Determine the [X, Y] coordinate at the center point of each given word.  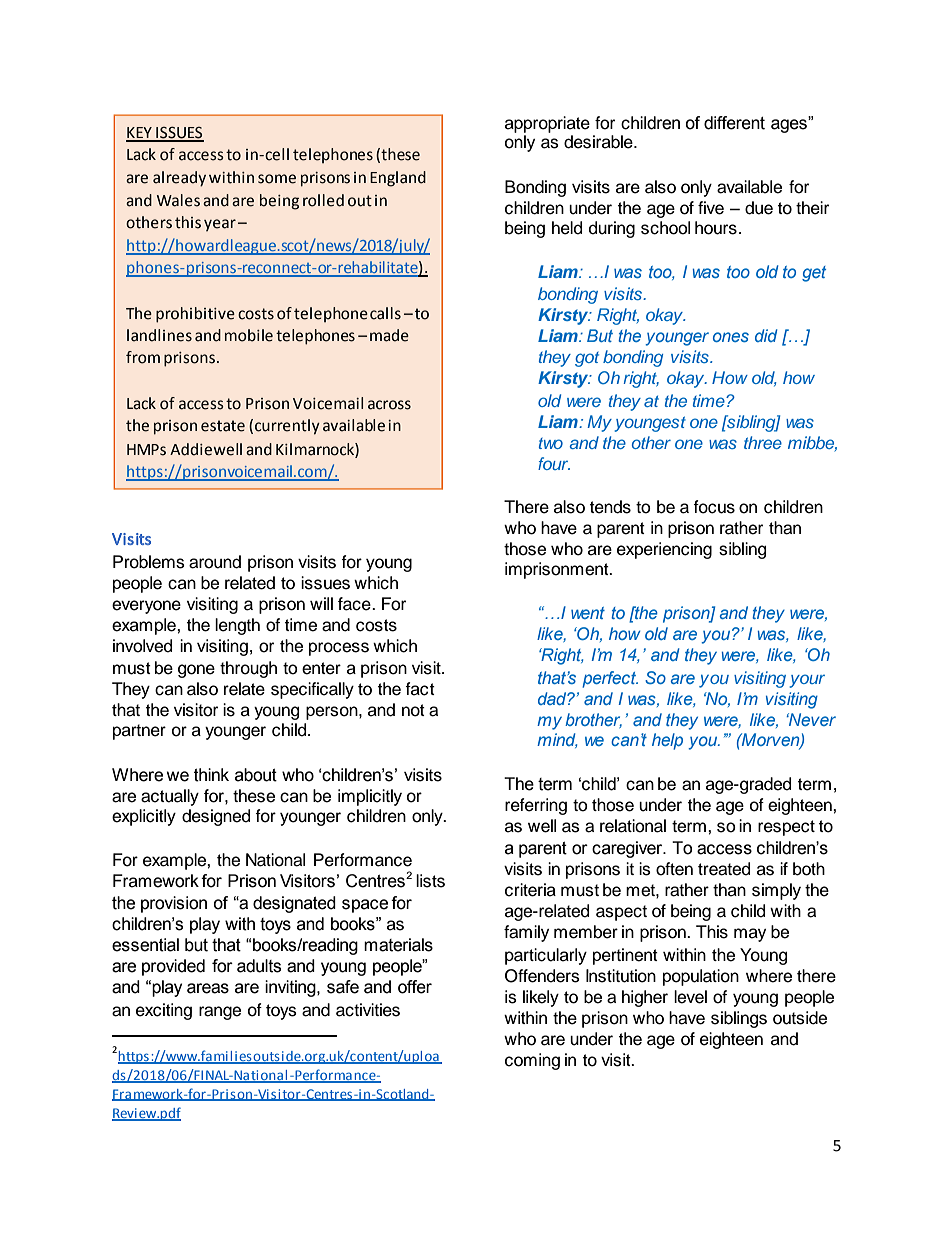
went [588, 613]
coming [532, 1061]
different [734, 123]
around [215, 562]
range [220, 1013]
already [179, 179]
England [398, 179]
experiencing [664, 550]
